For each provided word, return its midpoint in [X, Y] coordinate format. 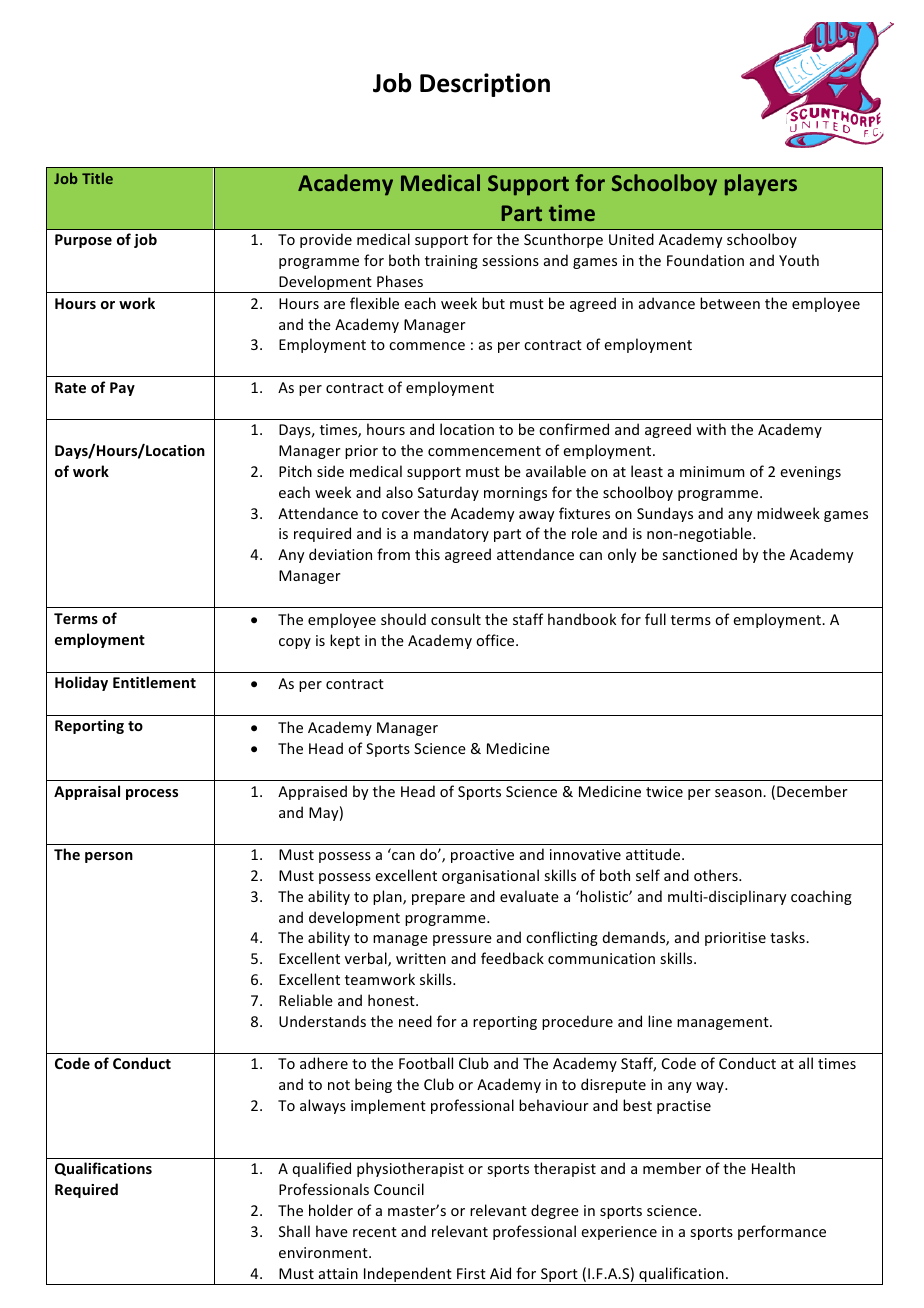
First [471, 1273]
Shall [294, 1231]
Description [485, 85]
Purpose [83, 241]
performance [782, 1232]
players [761, 185]
